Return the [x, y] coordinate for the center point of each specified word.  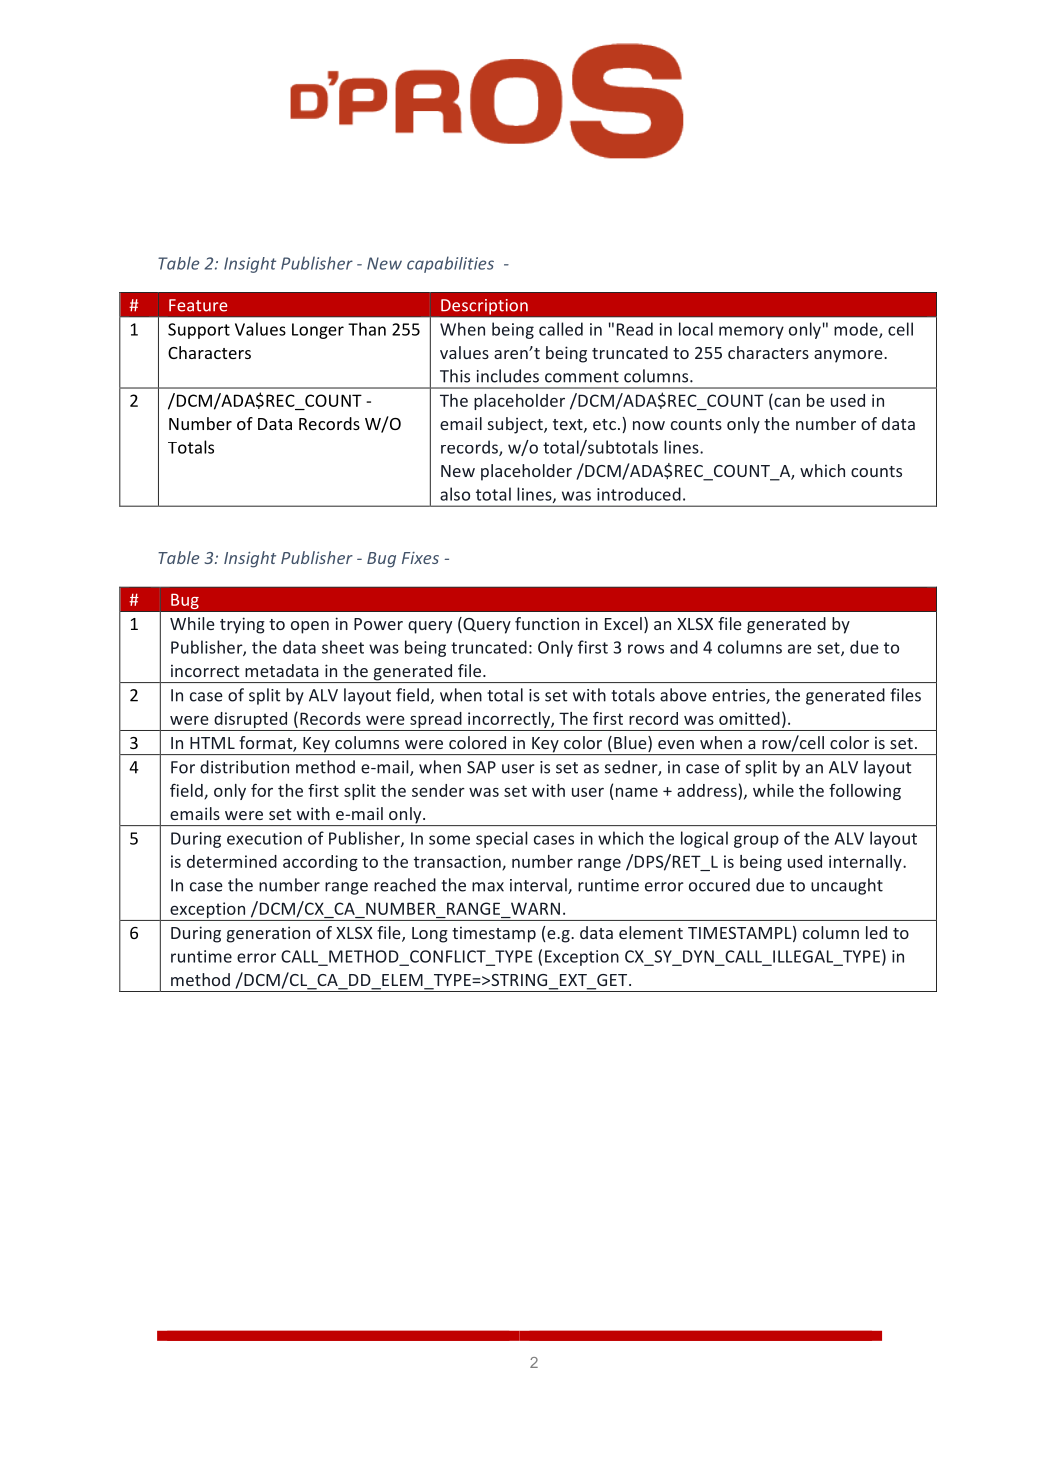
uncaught [847, 886]
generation [268, 934]
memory [751, 332]
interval [539, 886]
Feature [198, 305]
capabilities [450, 264]
